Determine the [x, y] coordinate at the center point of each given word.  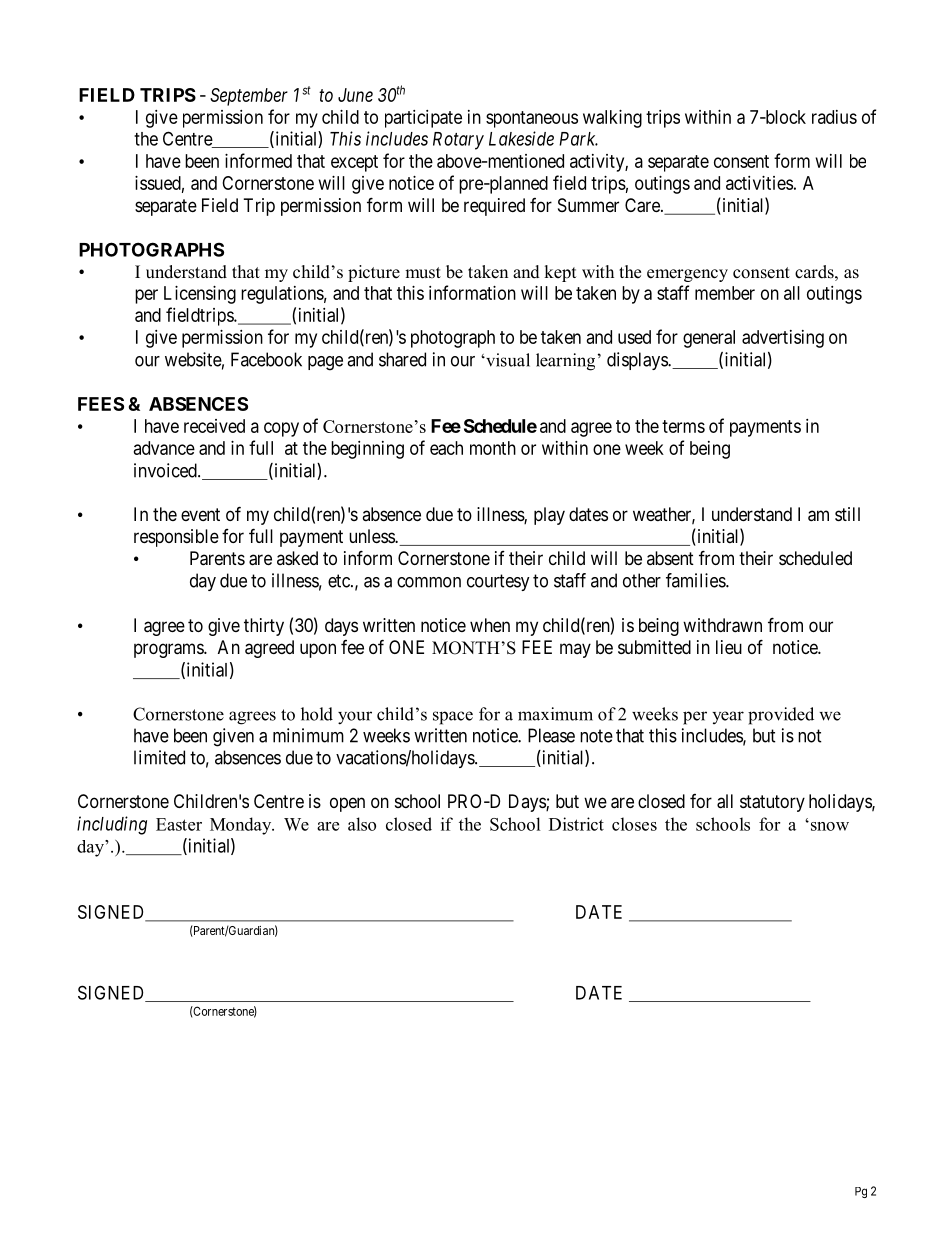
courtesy [498, 582]
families [696, 580]
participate [423, 119]
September [249, 97]
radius [834, 117]
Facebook [266, 359]
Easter [179, 824]
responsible [176, 538]
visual [507, 360]
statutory [772, 803]
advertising [783, 339]
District [576, 824]
